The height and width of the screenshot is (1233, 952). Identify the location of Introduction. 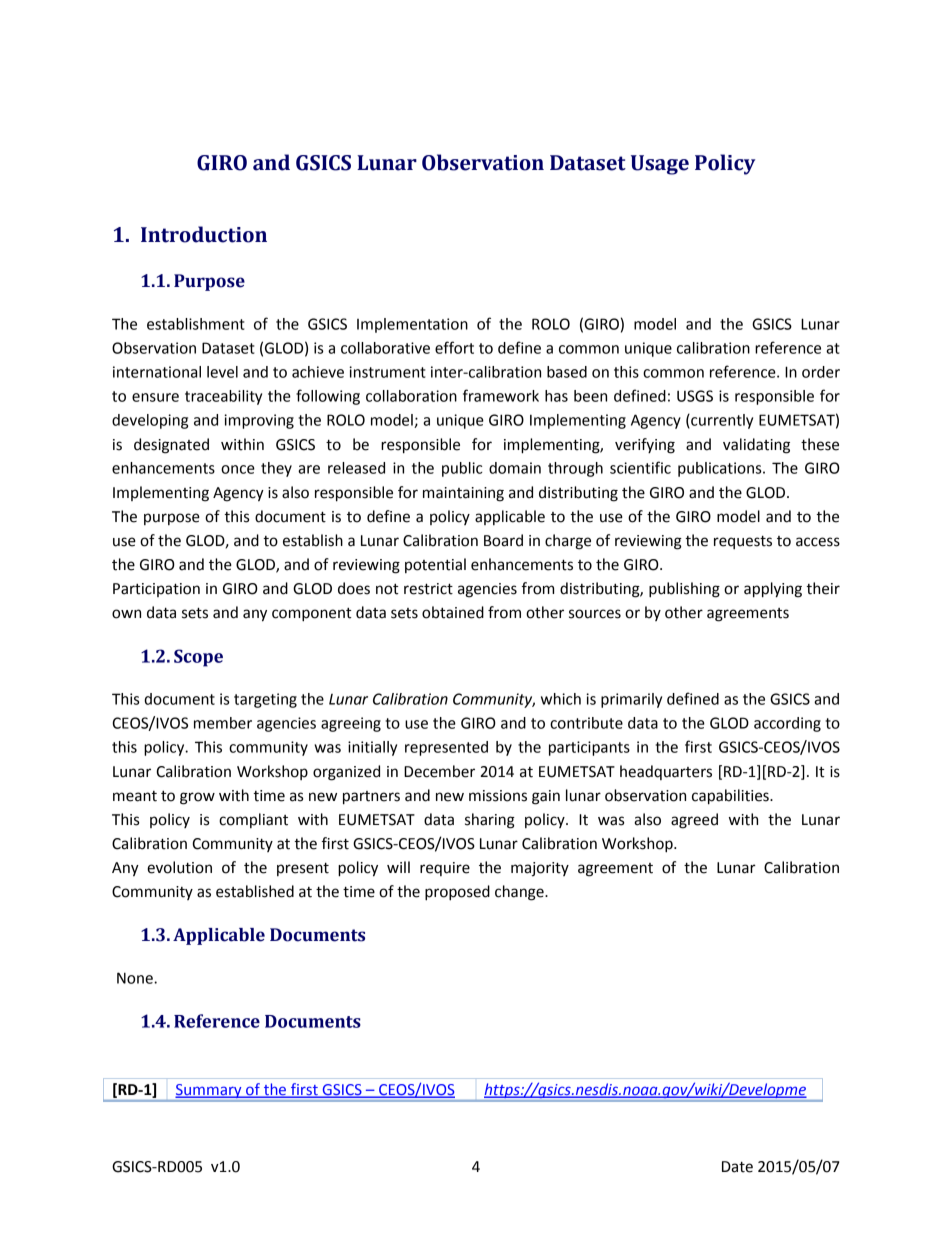
(204, 234).
